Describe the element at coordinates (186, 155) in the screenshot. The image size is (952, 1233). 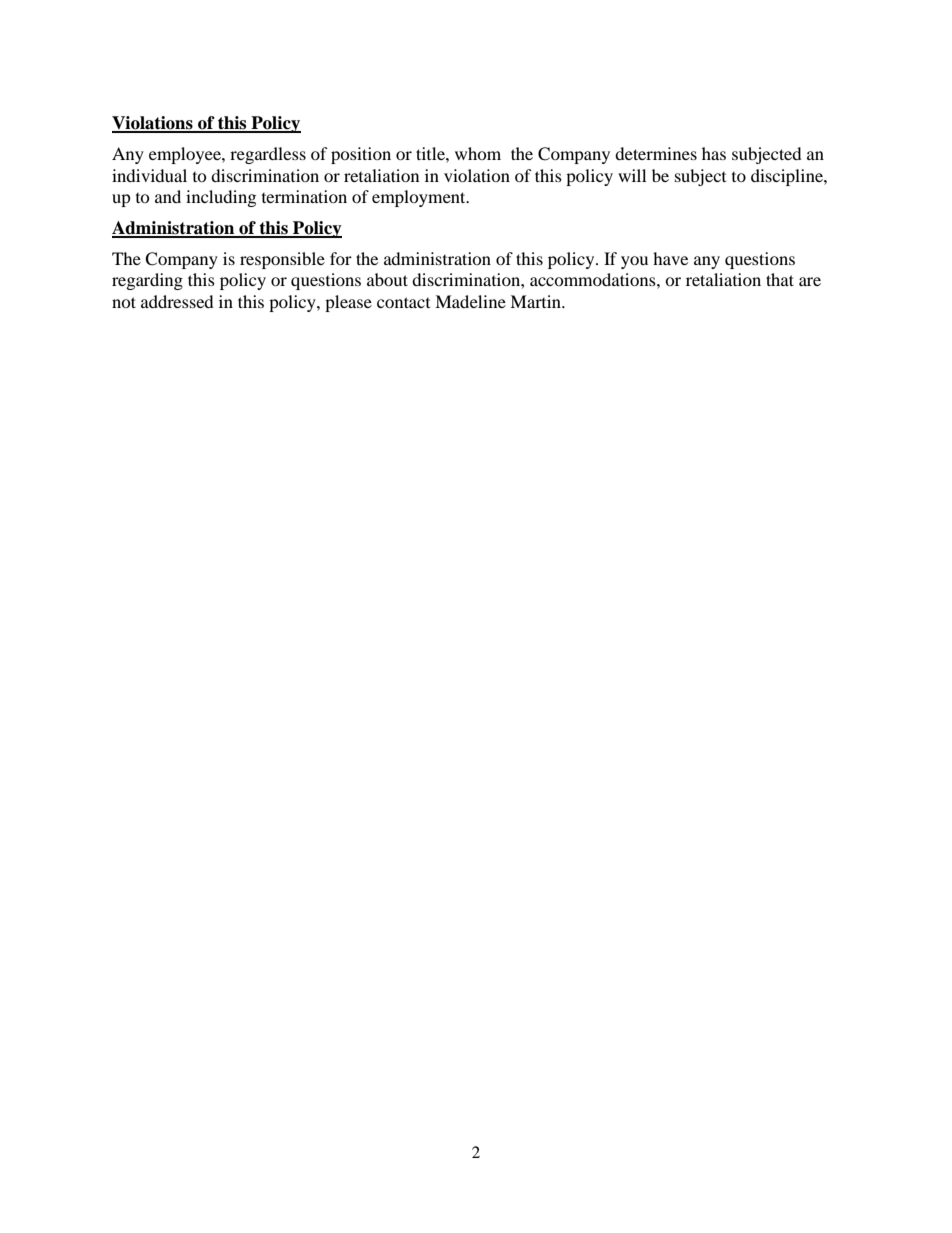
I see `employee` at that location.
